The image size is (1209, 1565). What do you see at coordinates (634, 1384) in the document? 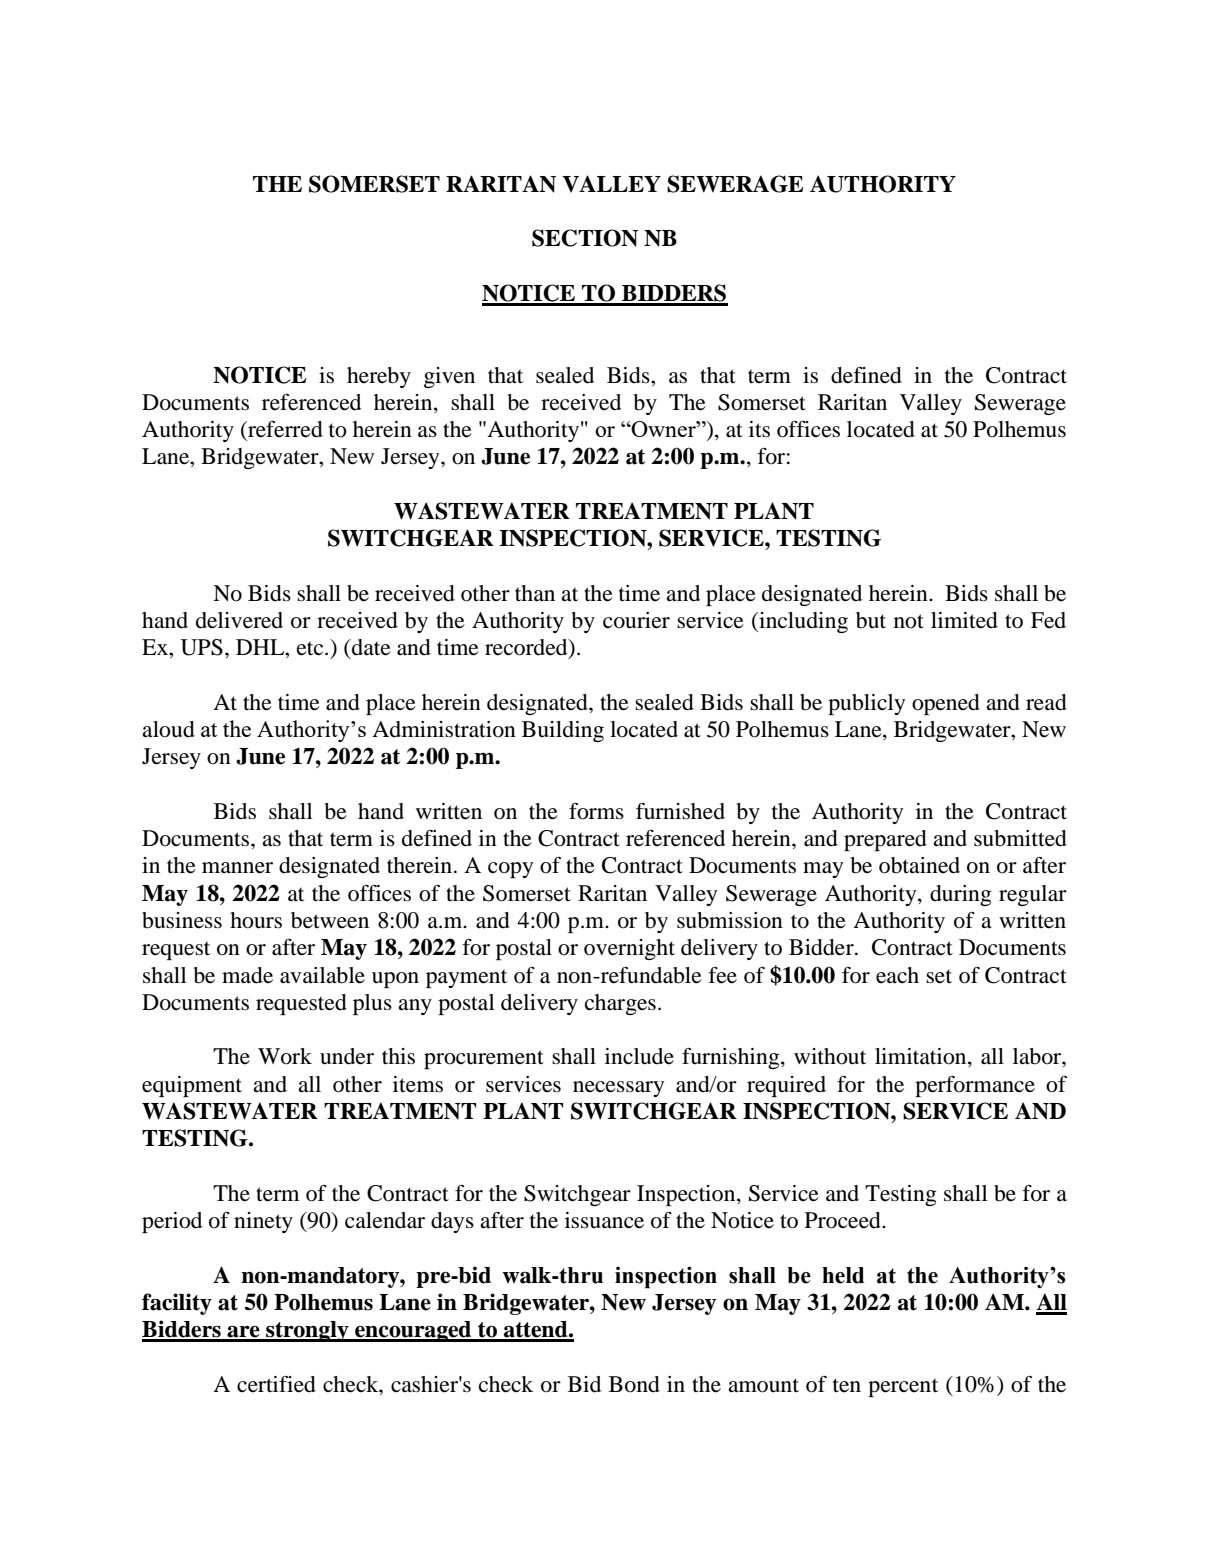
I see `Bond` at bounding box center [634, 1384].
